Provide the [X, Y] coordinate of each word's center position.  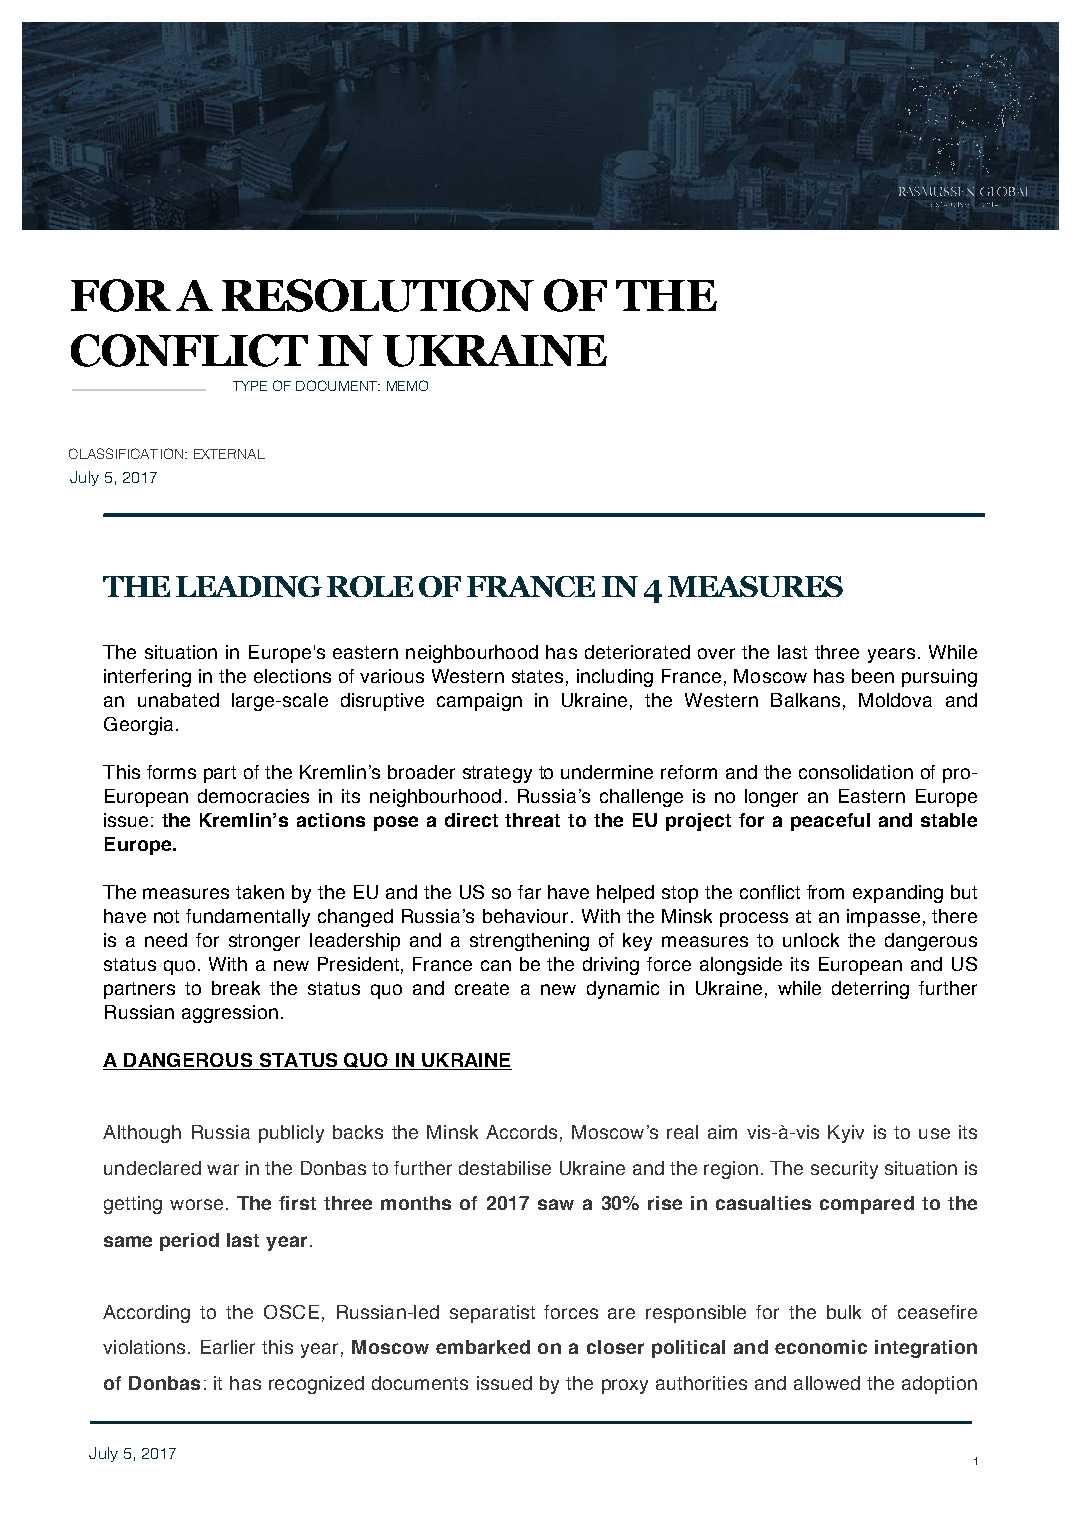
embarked [483, 1347]
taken [260, 892]
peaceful [830, 822]
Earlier [228, 1347]
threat [532, 820]
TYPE [250, 386]
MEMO [407, 385]
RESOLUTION [378, 295]
